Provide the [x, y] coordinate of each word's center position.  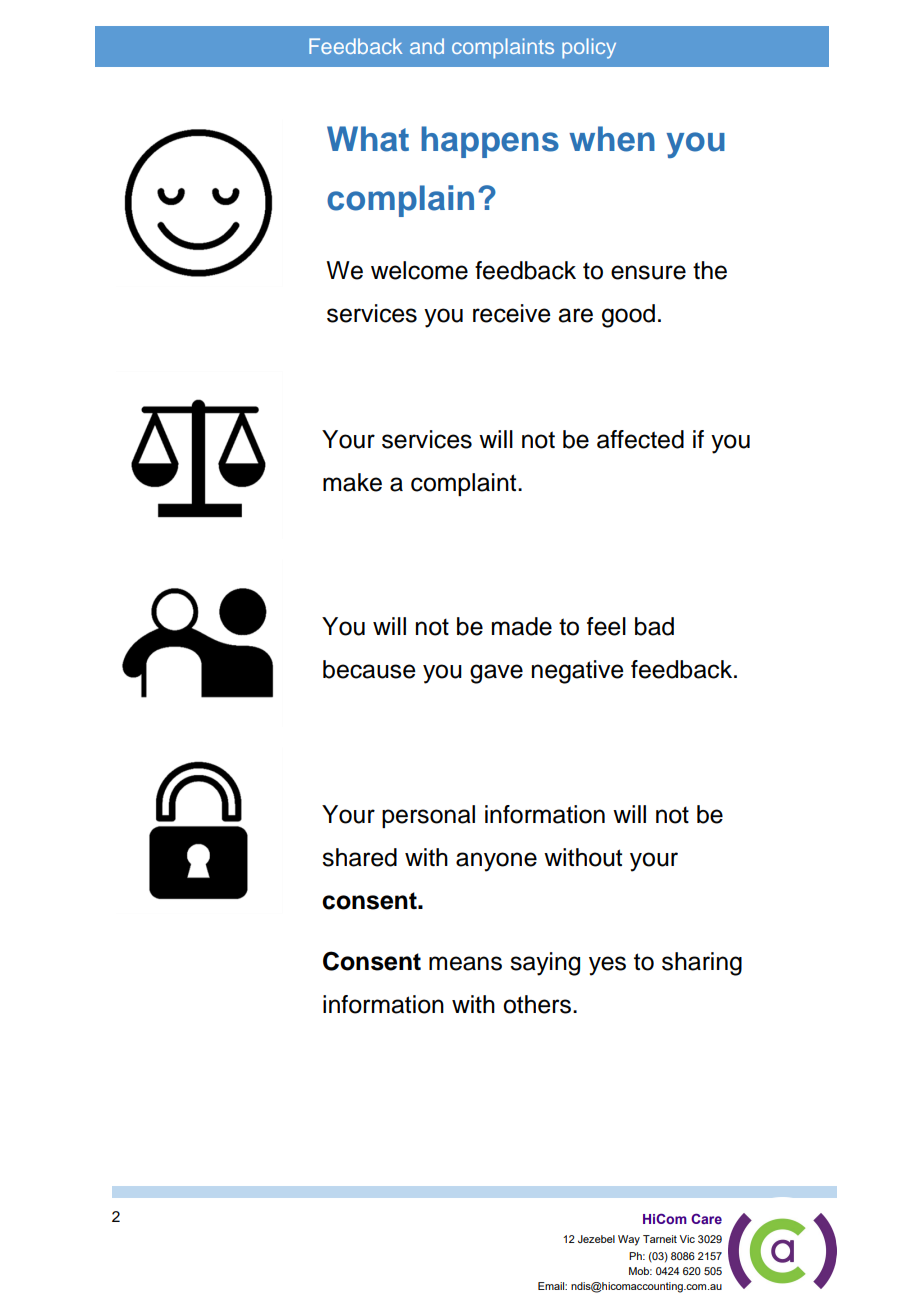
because [369, 669]
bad [654, 626]
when [612, 139]
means [465, 963]
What [368, 139]
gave [496, 674]
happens [490, 142]
